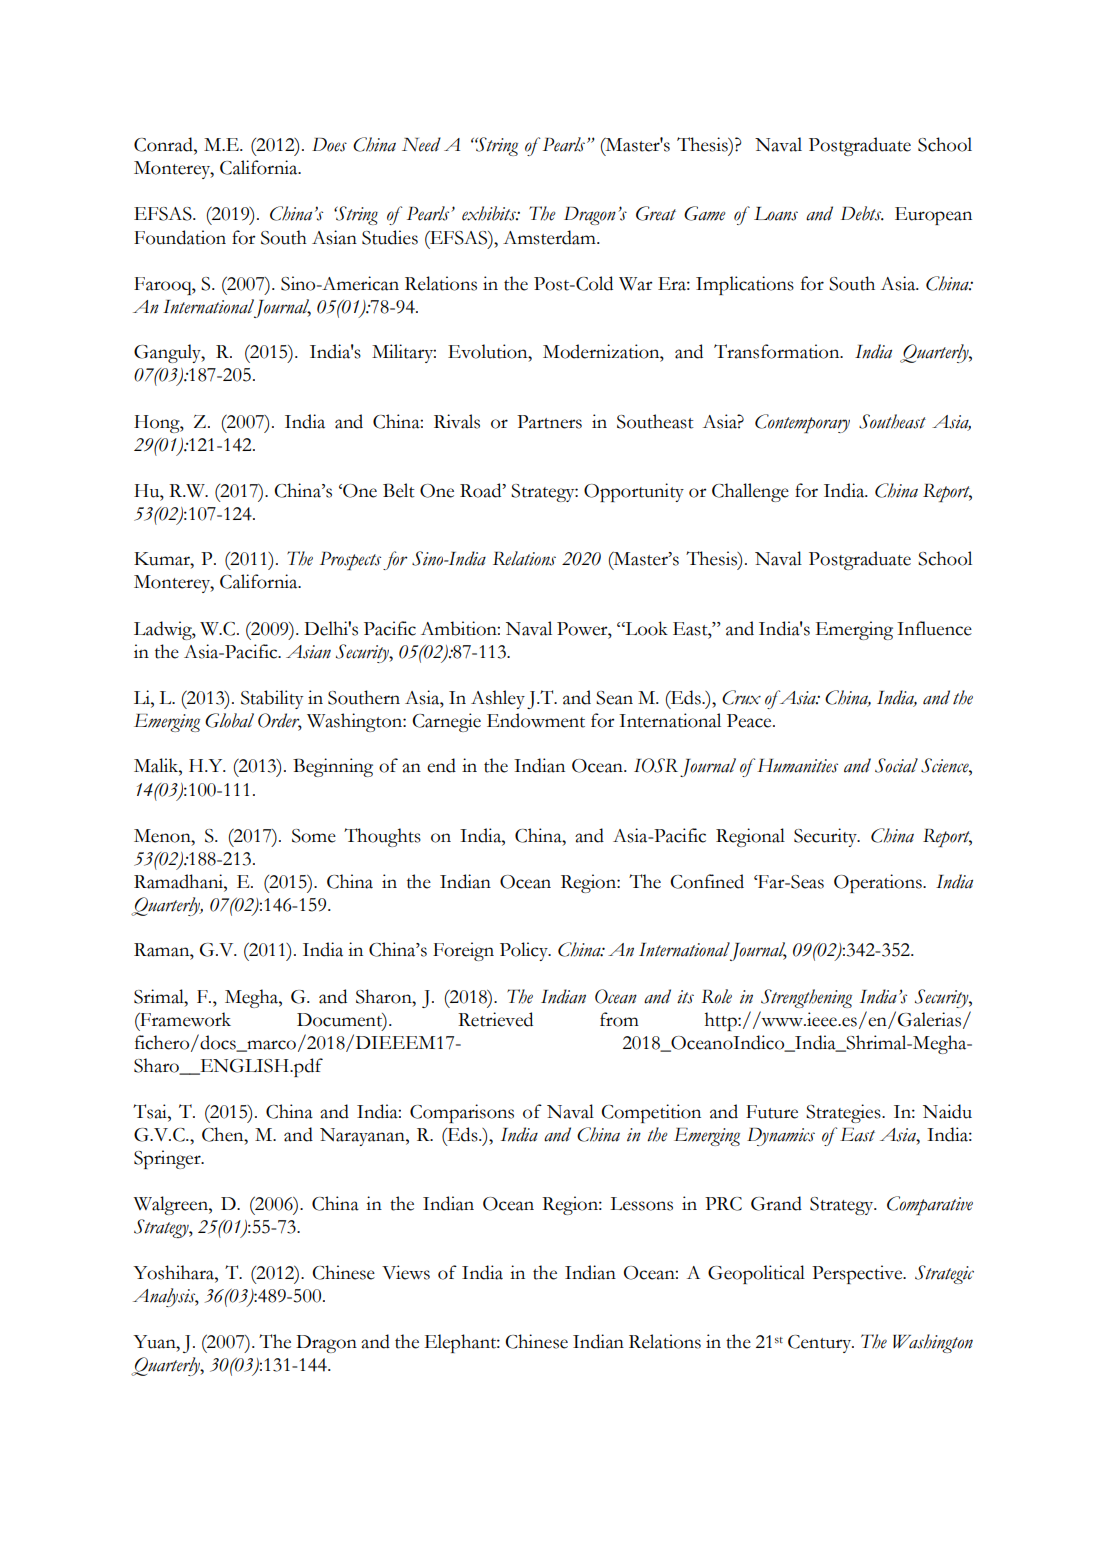 This document has height=1565, width=1106. Describe the element at coordinates (896, 765) in the document. I see `Social` at that location.
